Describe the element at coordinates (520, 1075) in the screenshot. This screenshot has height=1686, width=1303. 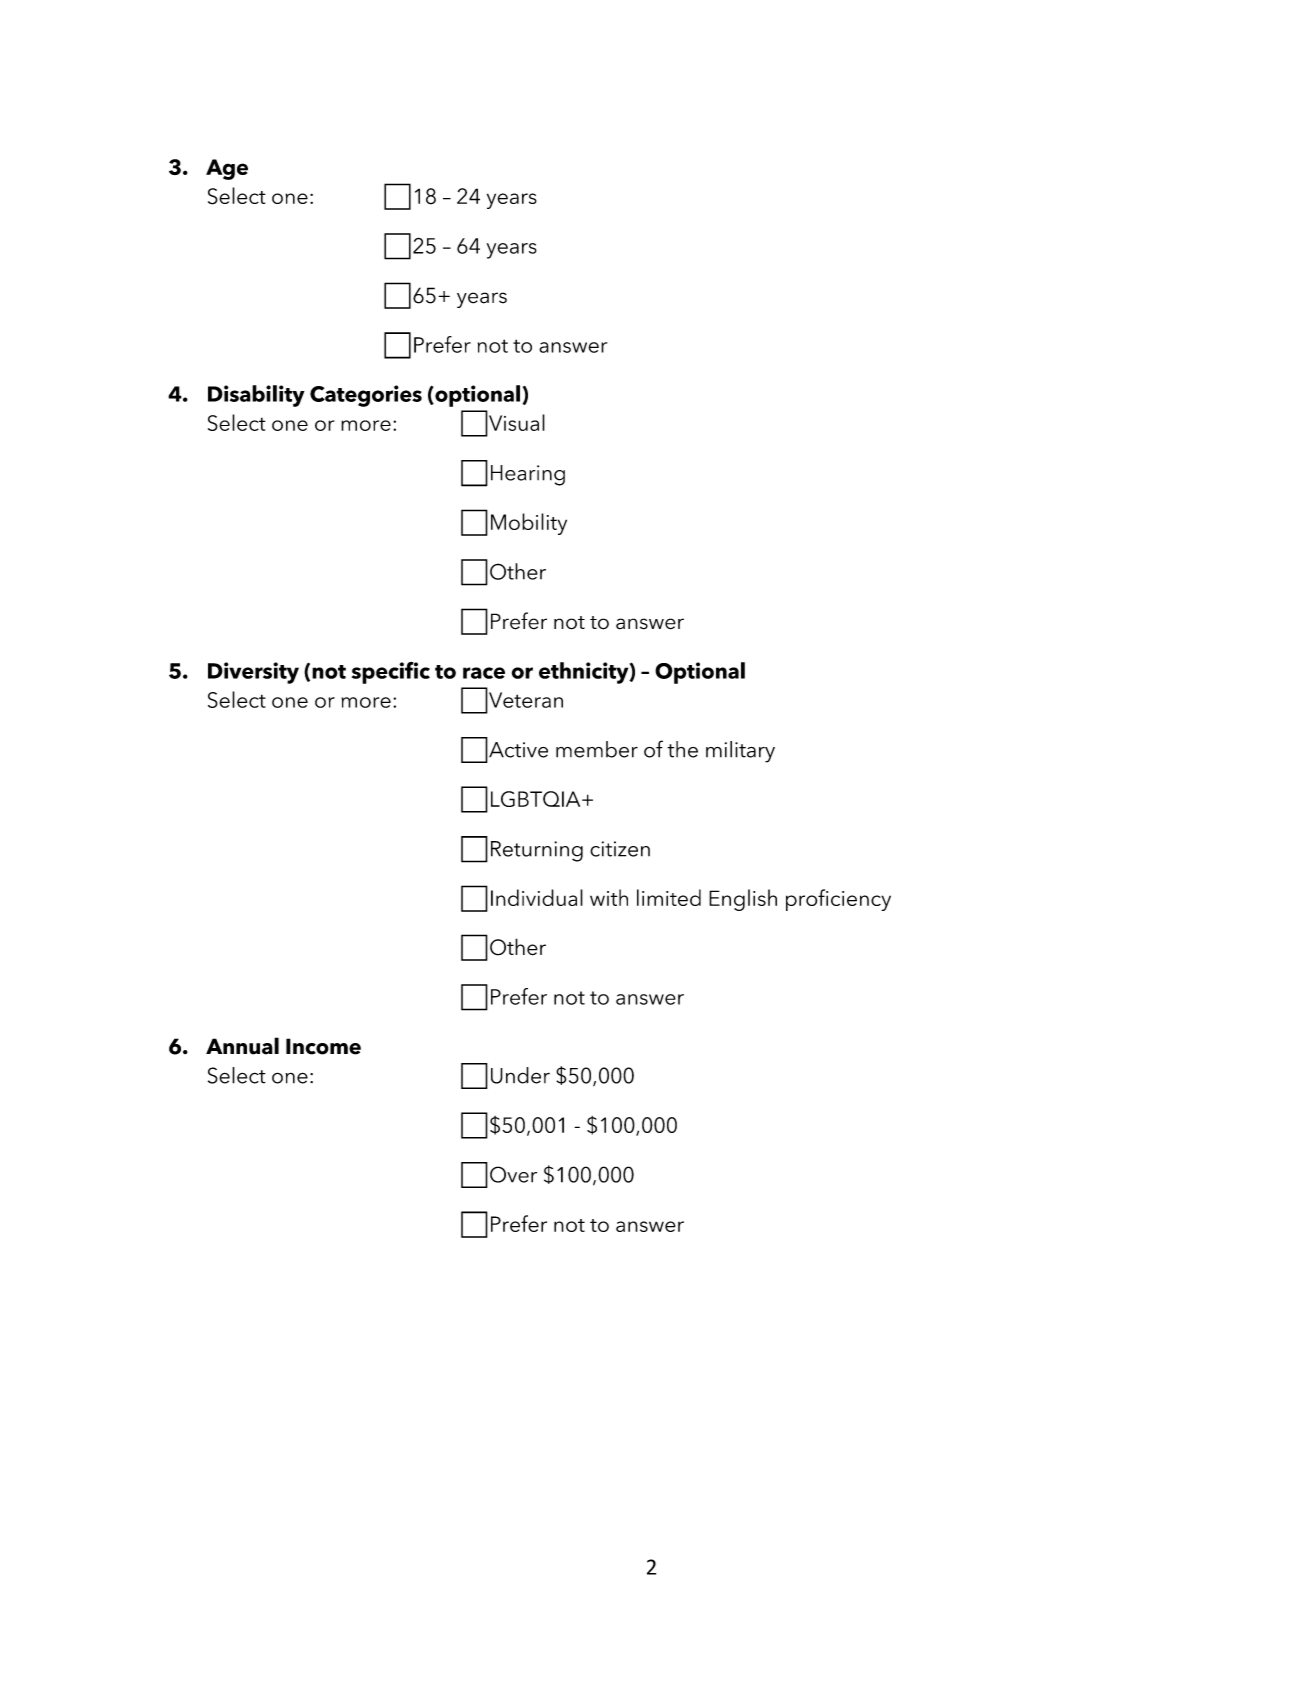
I see `Under` at that location.
